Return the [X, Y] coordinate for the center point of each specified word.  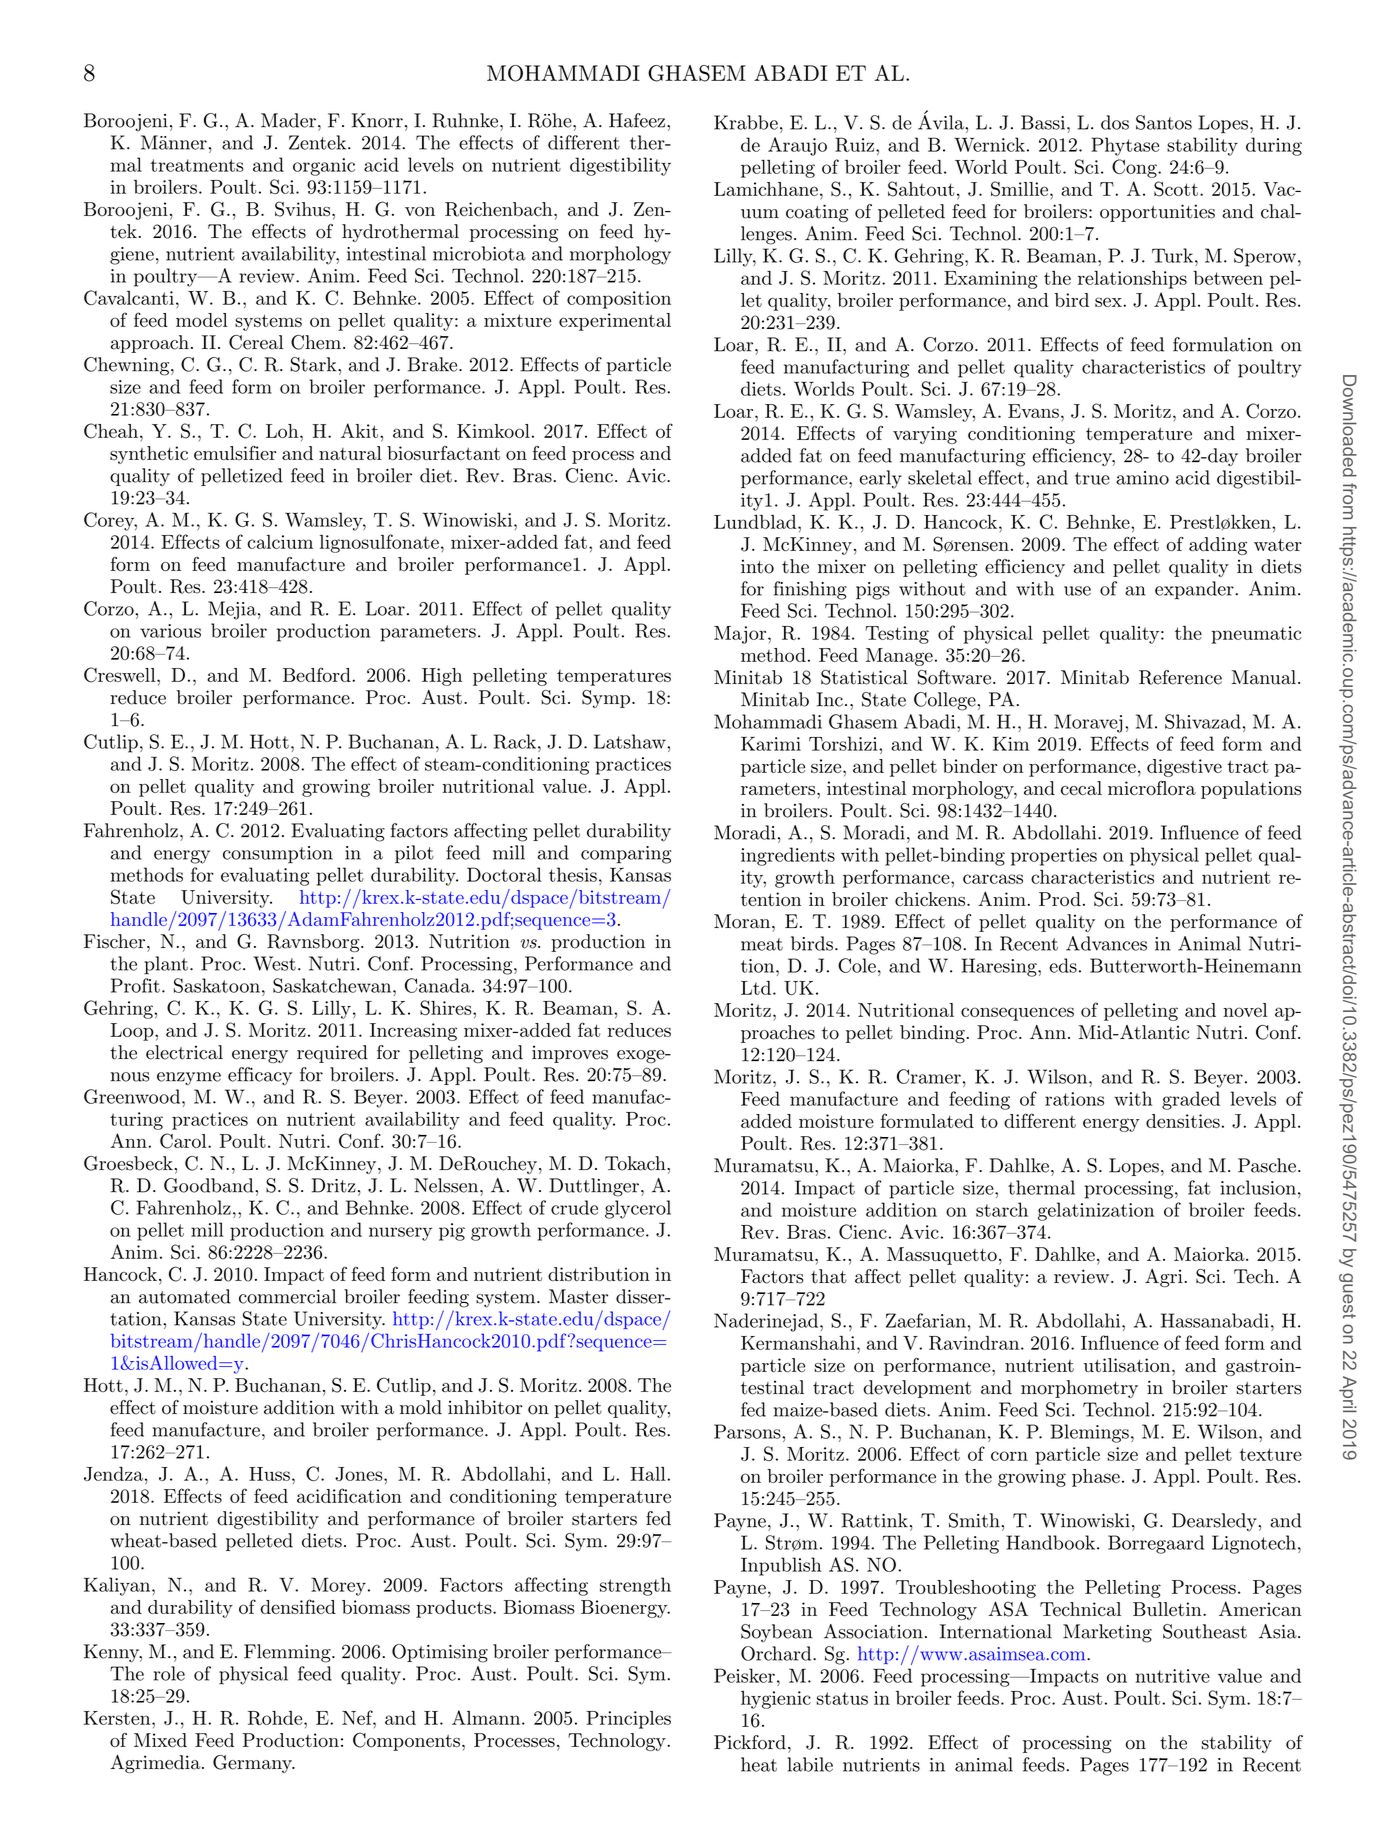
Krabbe [746, 122]
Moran [743, 921]
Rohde [276, 1718]
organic [324, 167]
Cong [1135, 168]
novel [1245, 1010]
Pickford [750, 1742]
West [274, 963]
